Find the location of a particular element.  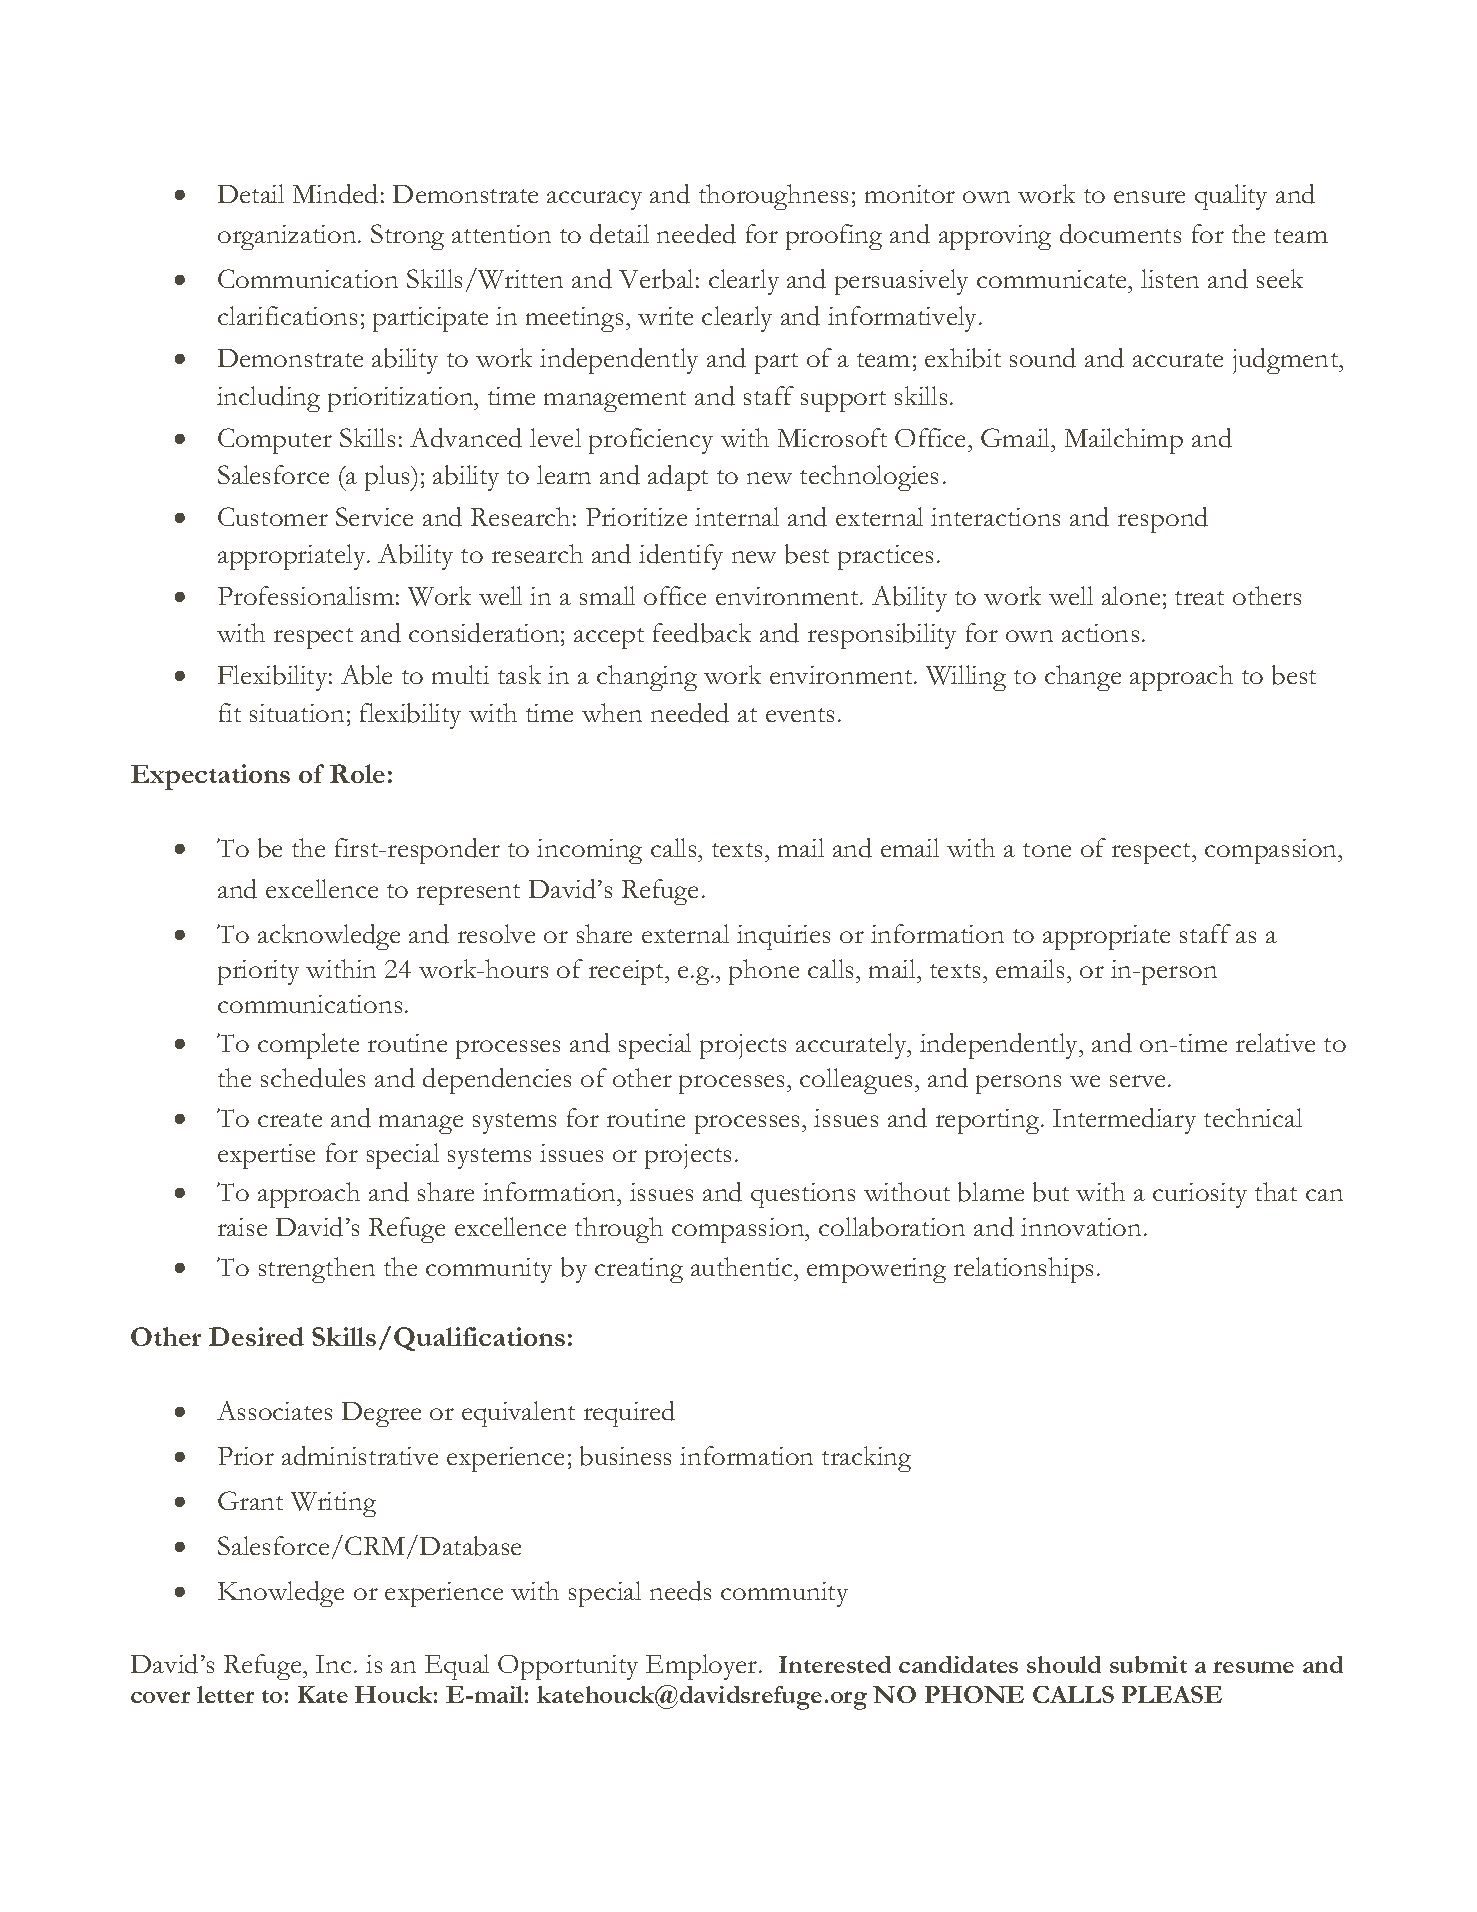

questions is located at coordinates (803, 1195).
